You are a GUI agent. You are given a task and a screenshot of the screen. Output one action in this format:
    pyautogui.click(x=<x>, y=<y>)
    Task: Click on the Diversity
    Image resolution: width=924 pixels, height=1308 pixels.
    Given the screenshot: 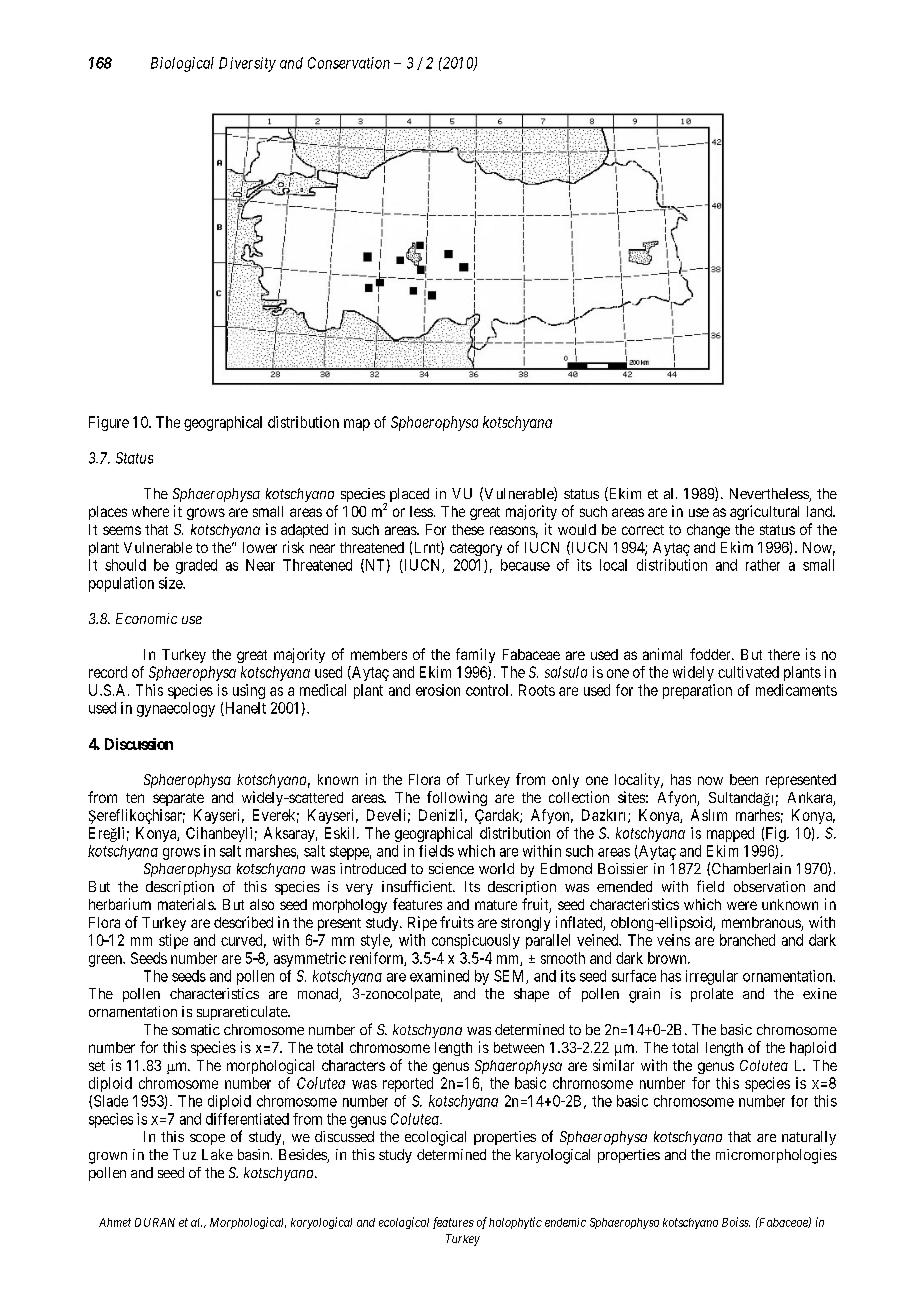 What is the action you would take?
    pyautogui.click(x=247, y=64)
